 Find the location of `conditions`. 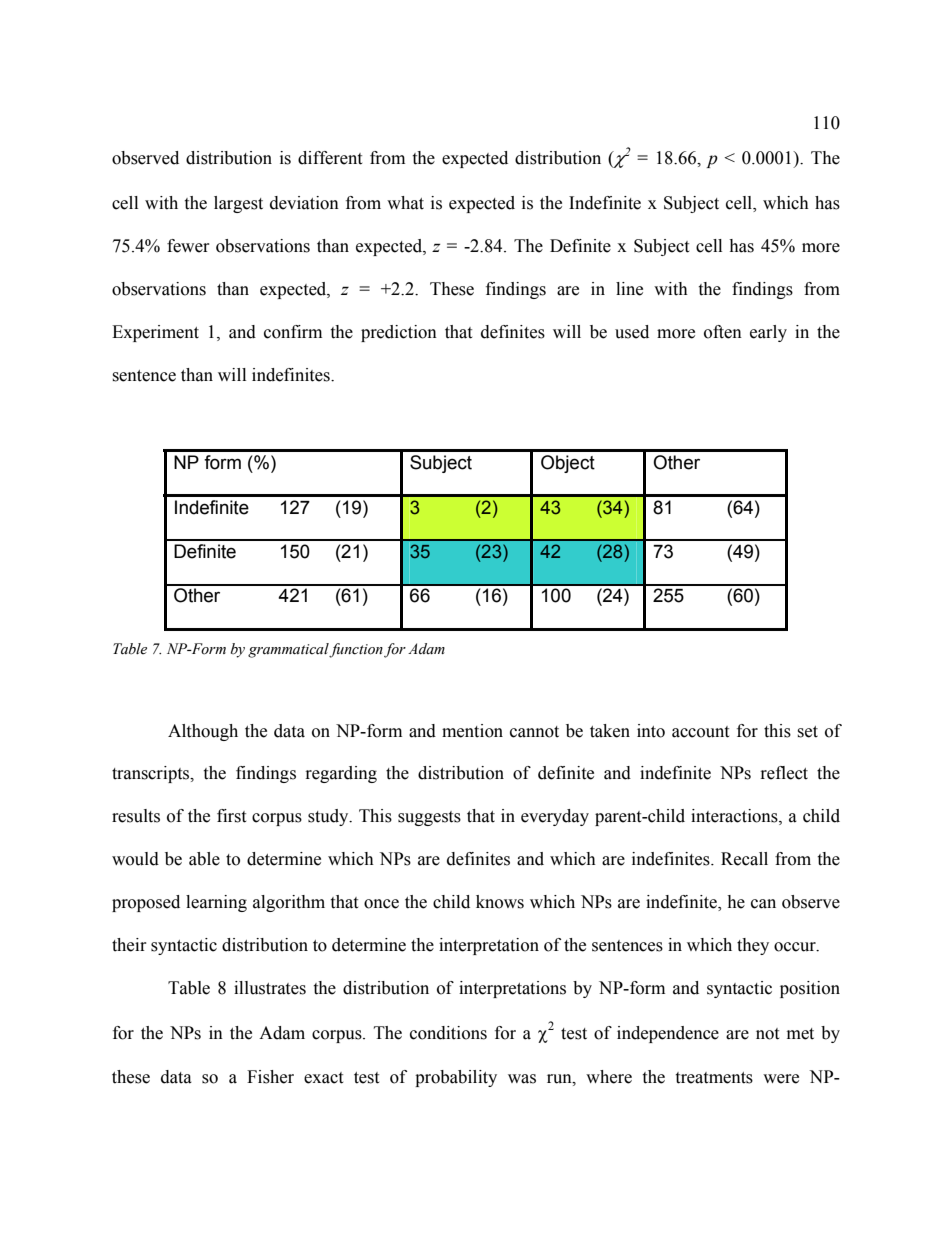

conditions is located at coordinates (448, 1033).
